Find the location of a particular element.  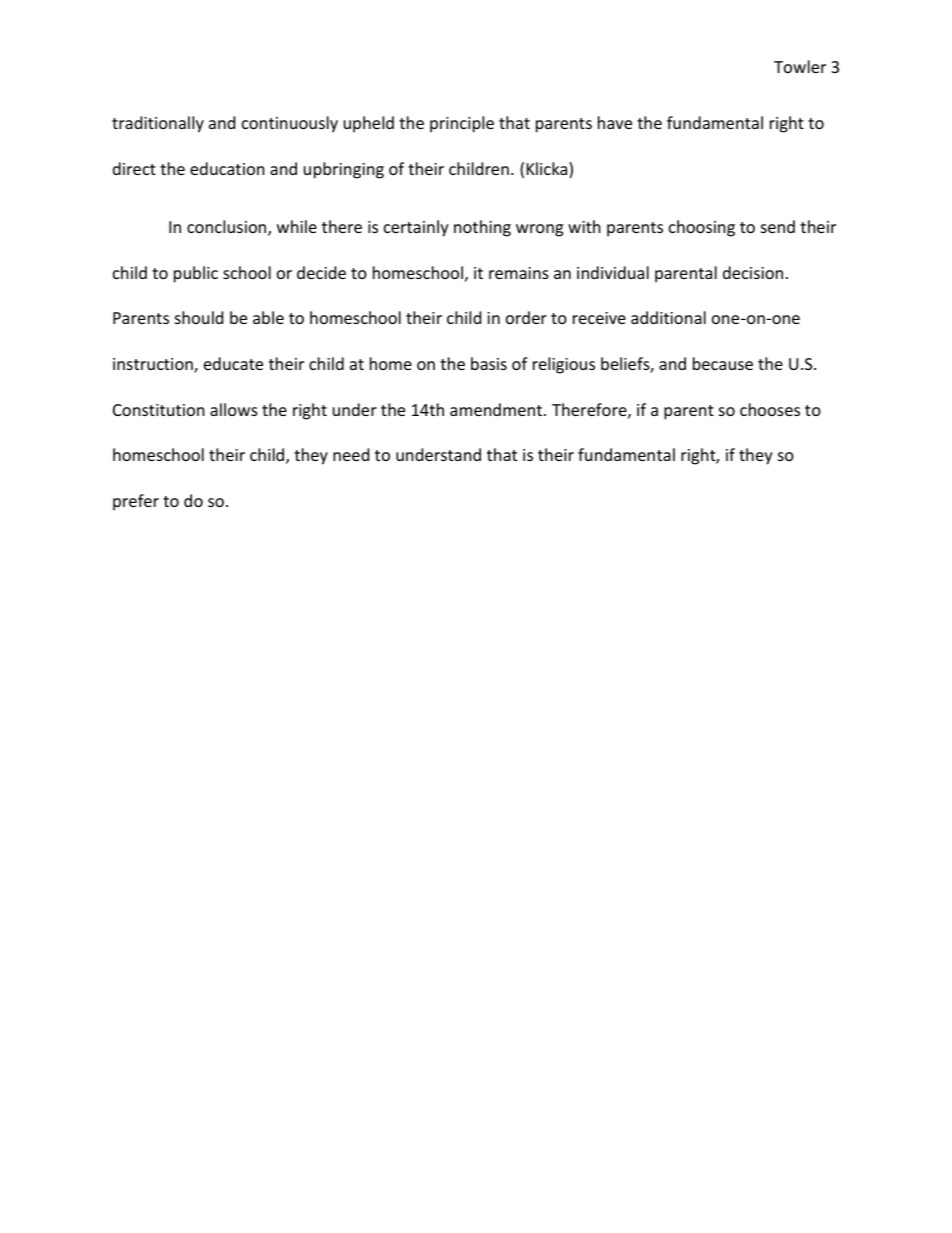

traditionally is located at coordinates (158, 124).
